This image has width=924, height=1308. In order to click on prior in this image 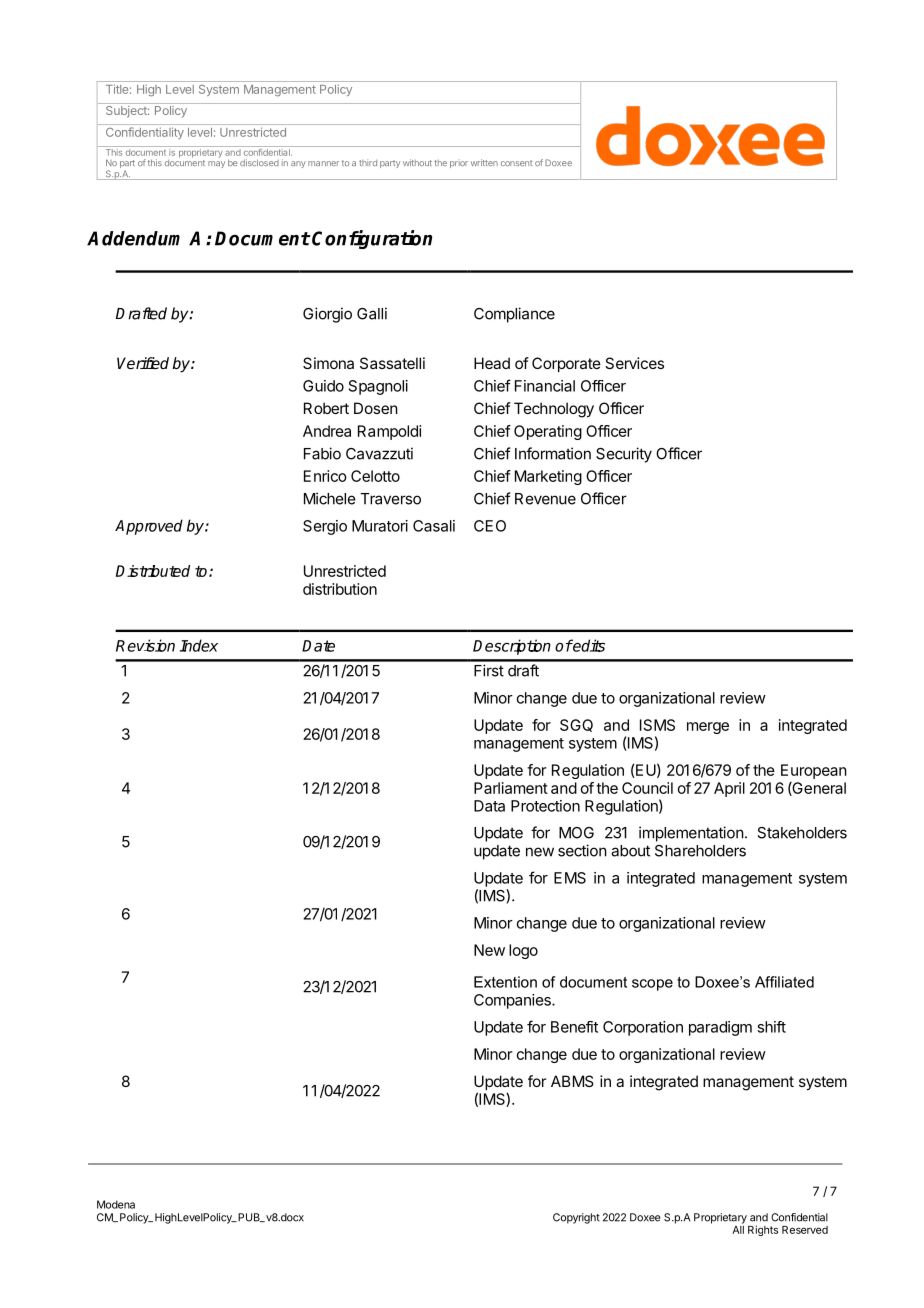, I will do `click(459, 163)`.
